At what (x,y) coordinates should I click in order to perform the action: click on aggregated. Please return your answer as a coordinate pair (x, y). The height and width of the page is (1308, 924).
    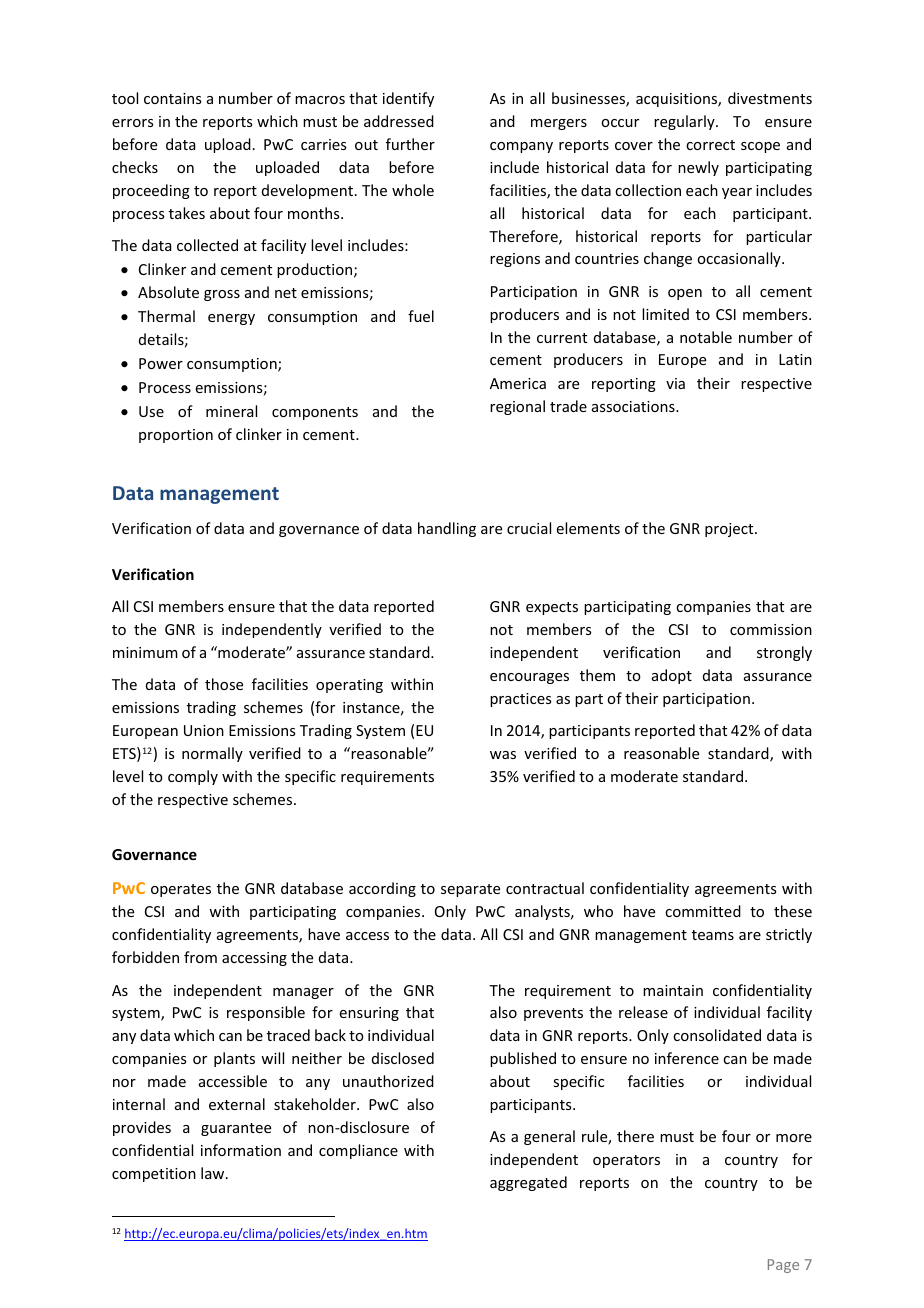
    Looking at the image, I should click on (528, 1183).
